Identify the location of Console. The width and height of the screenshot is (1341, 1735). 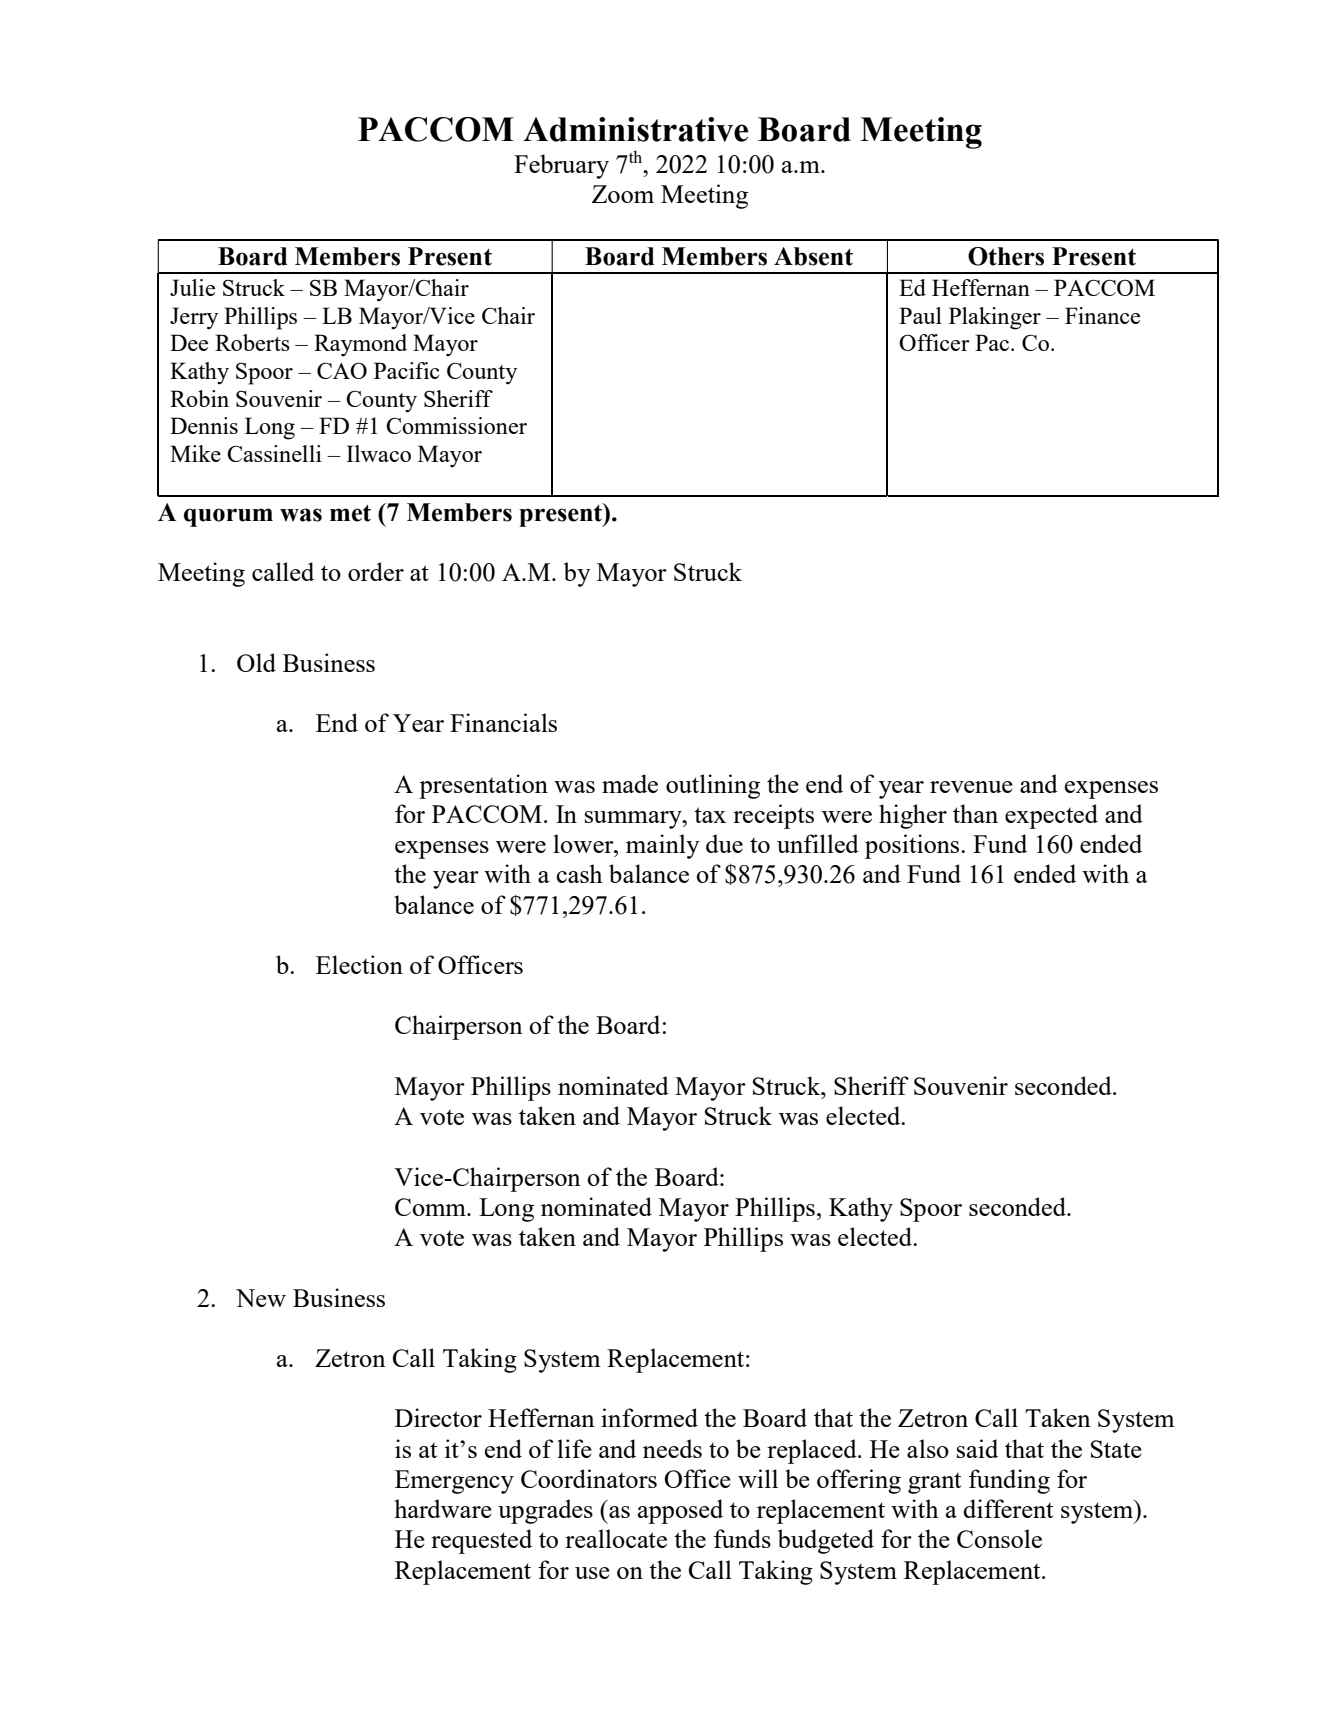
(999, 1538).
